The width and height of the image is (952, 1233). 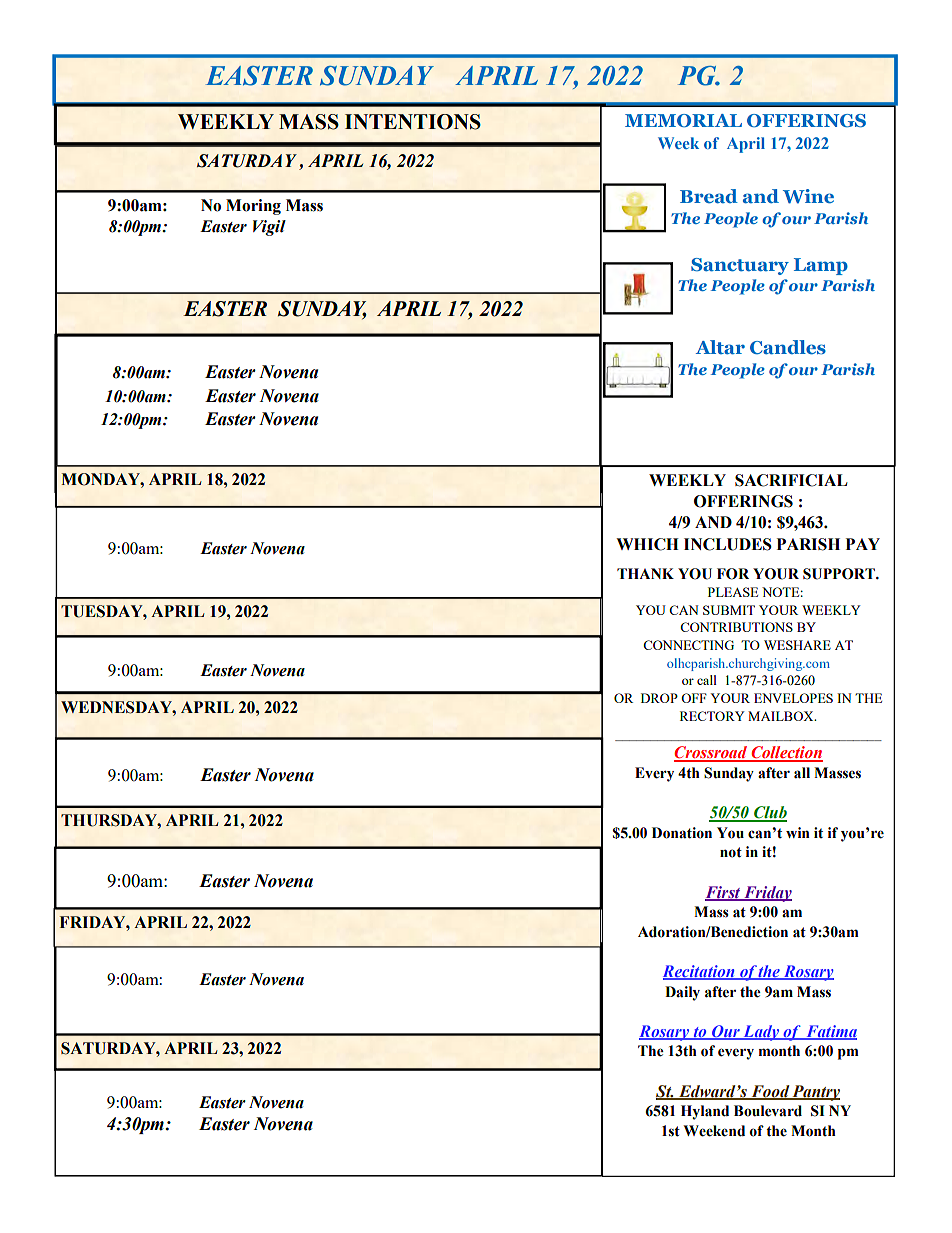 I want to click on WHICH, so click(x=647, y=544).
